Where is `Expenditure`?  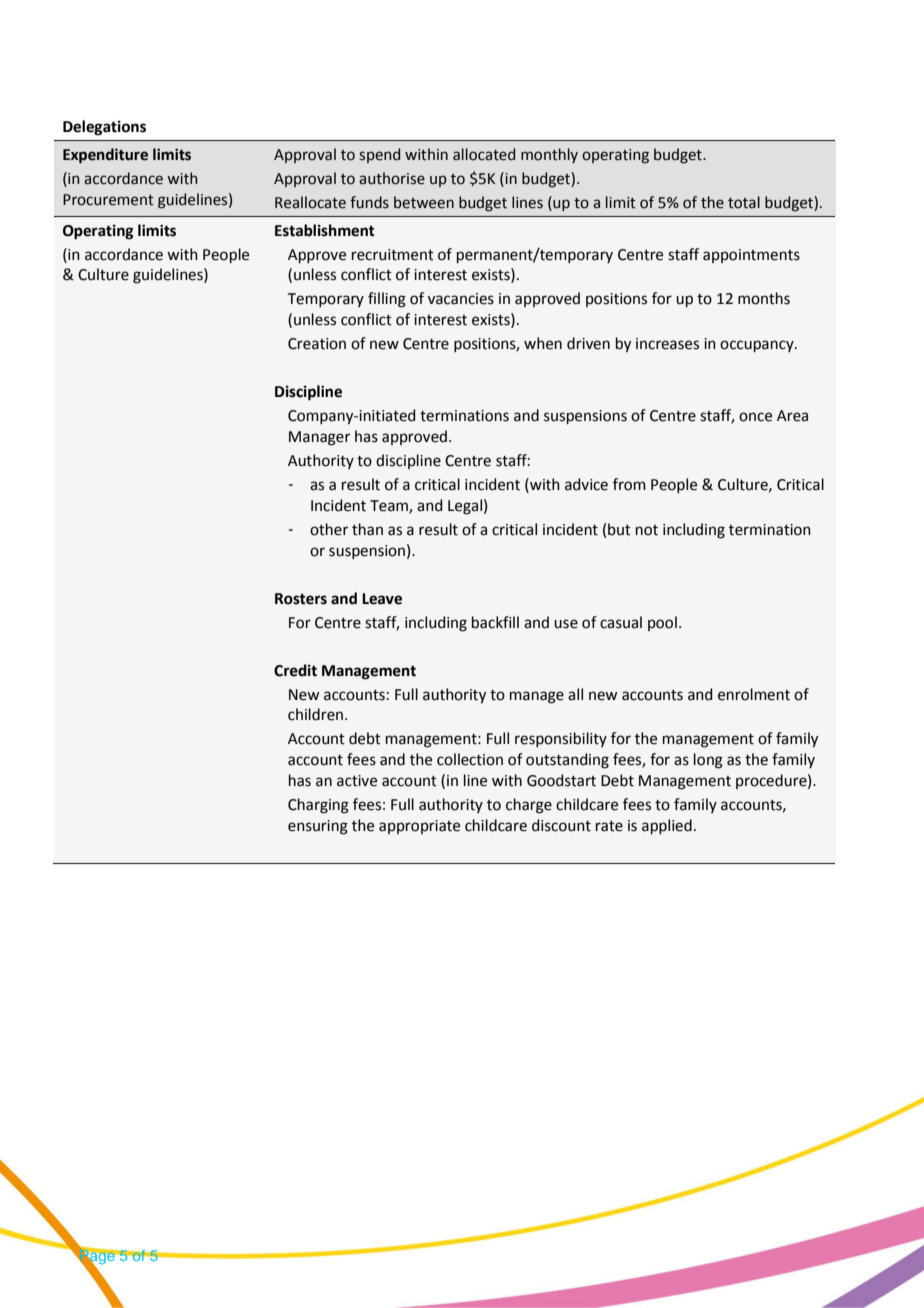 Expenditure is located at coordinates (105, 156).
